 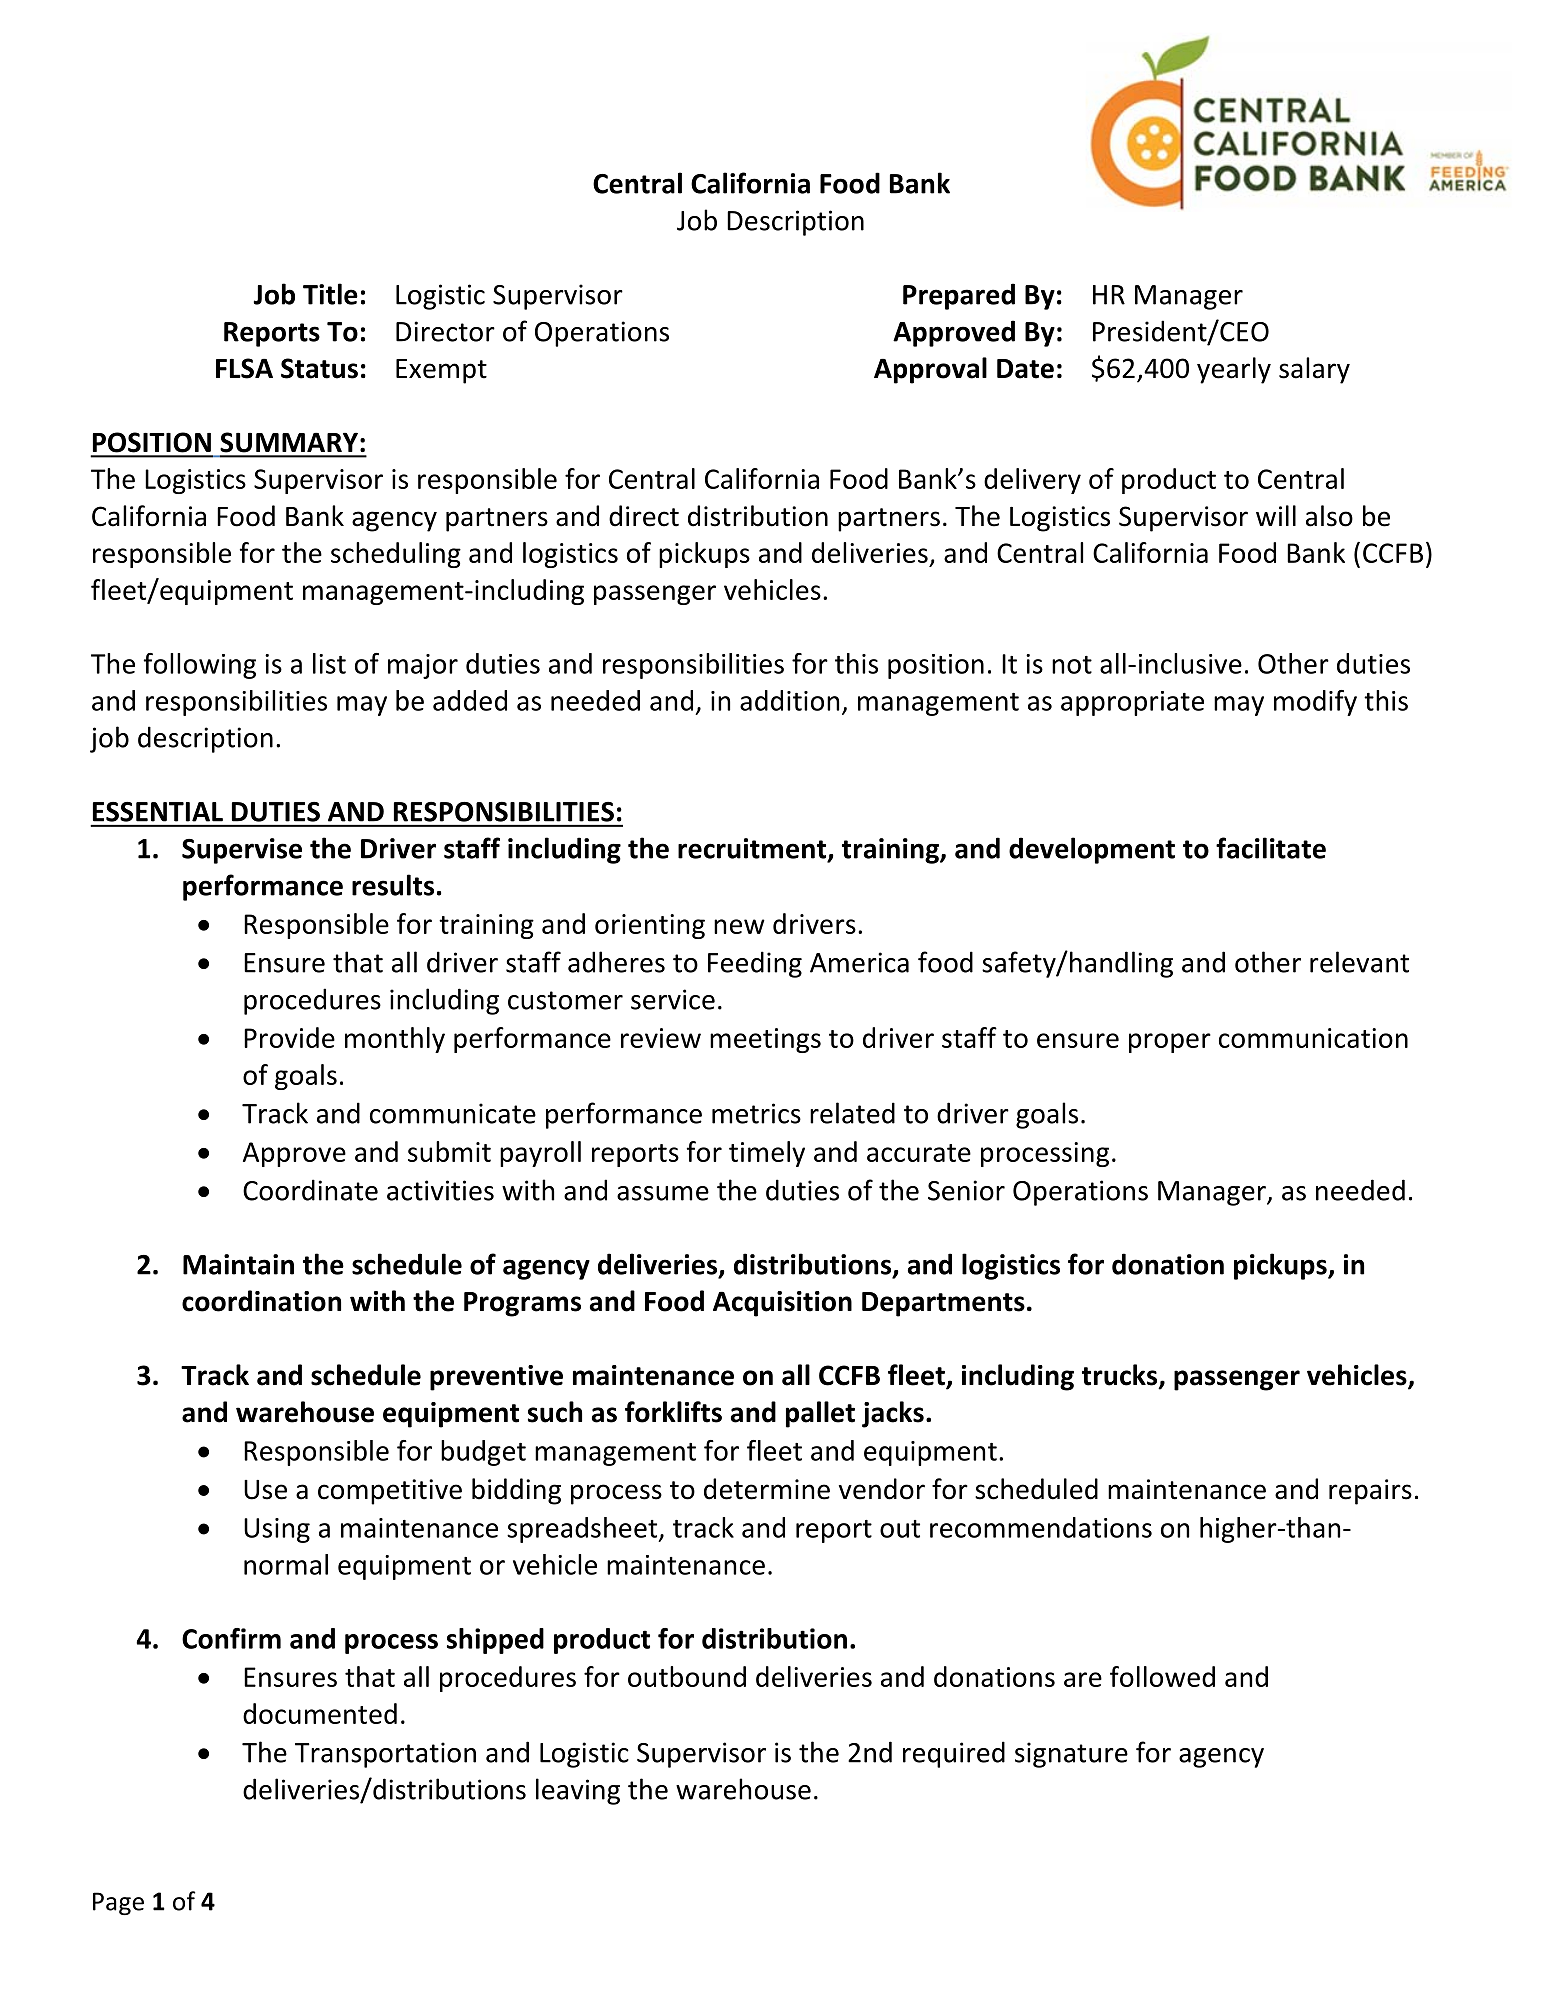 What do you see at coordinates (1121, 1376) in the document?
I see `trucks` at bounding box center [1121, 1376].
